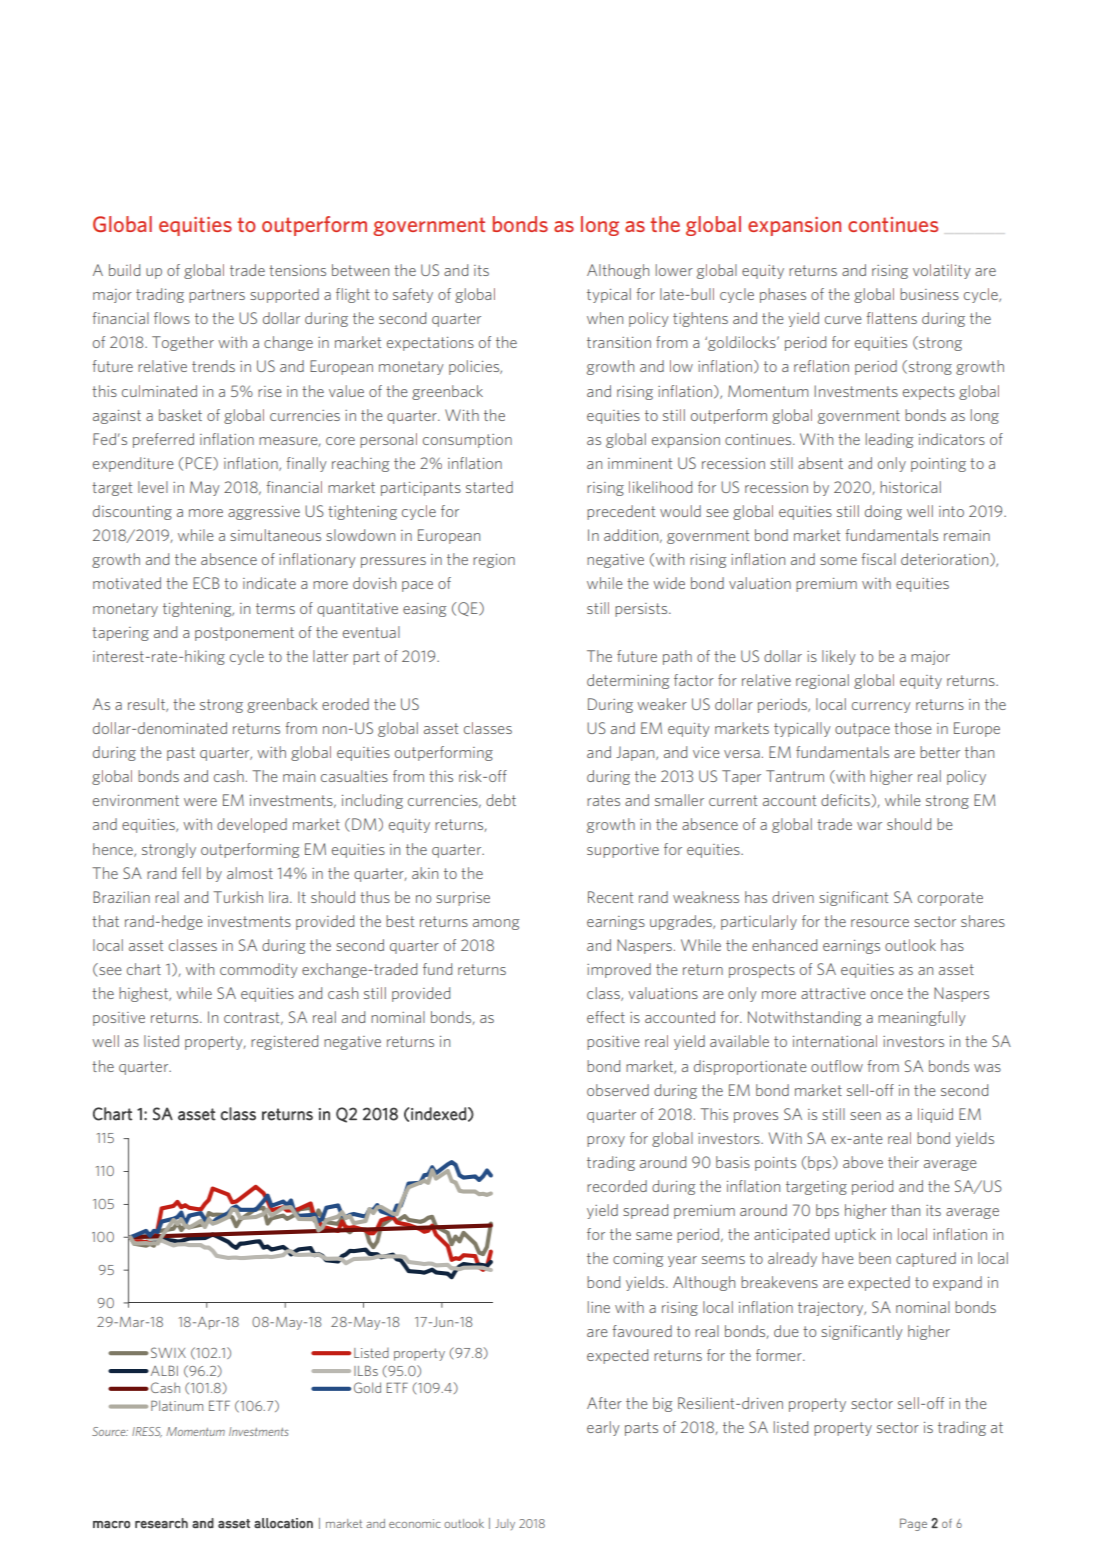 This screenshot has height=1566, width=1107. I want to click on registered, so click(284, 1042).
